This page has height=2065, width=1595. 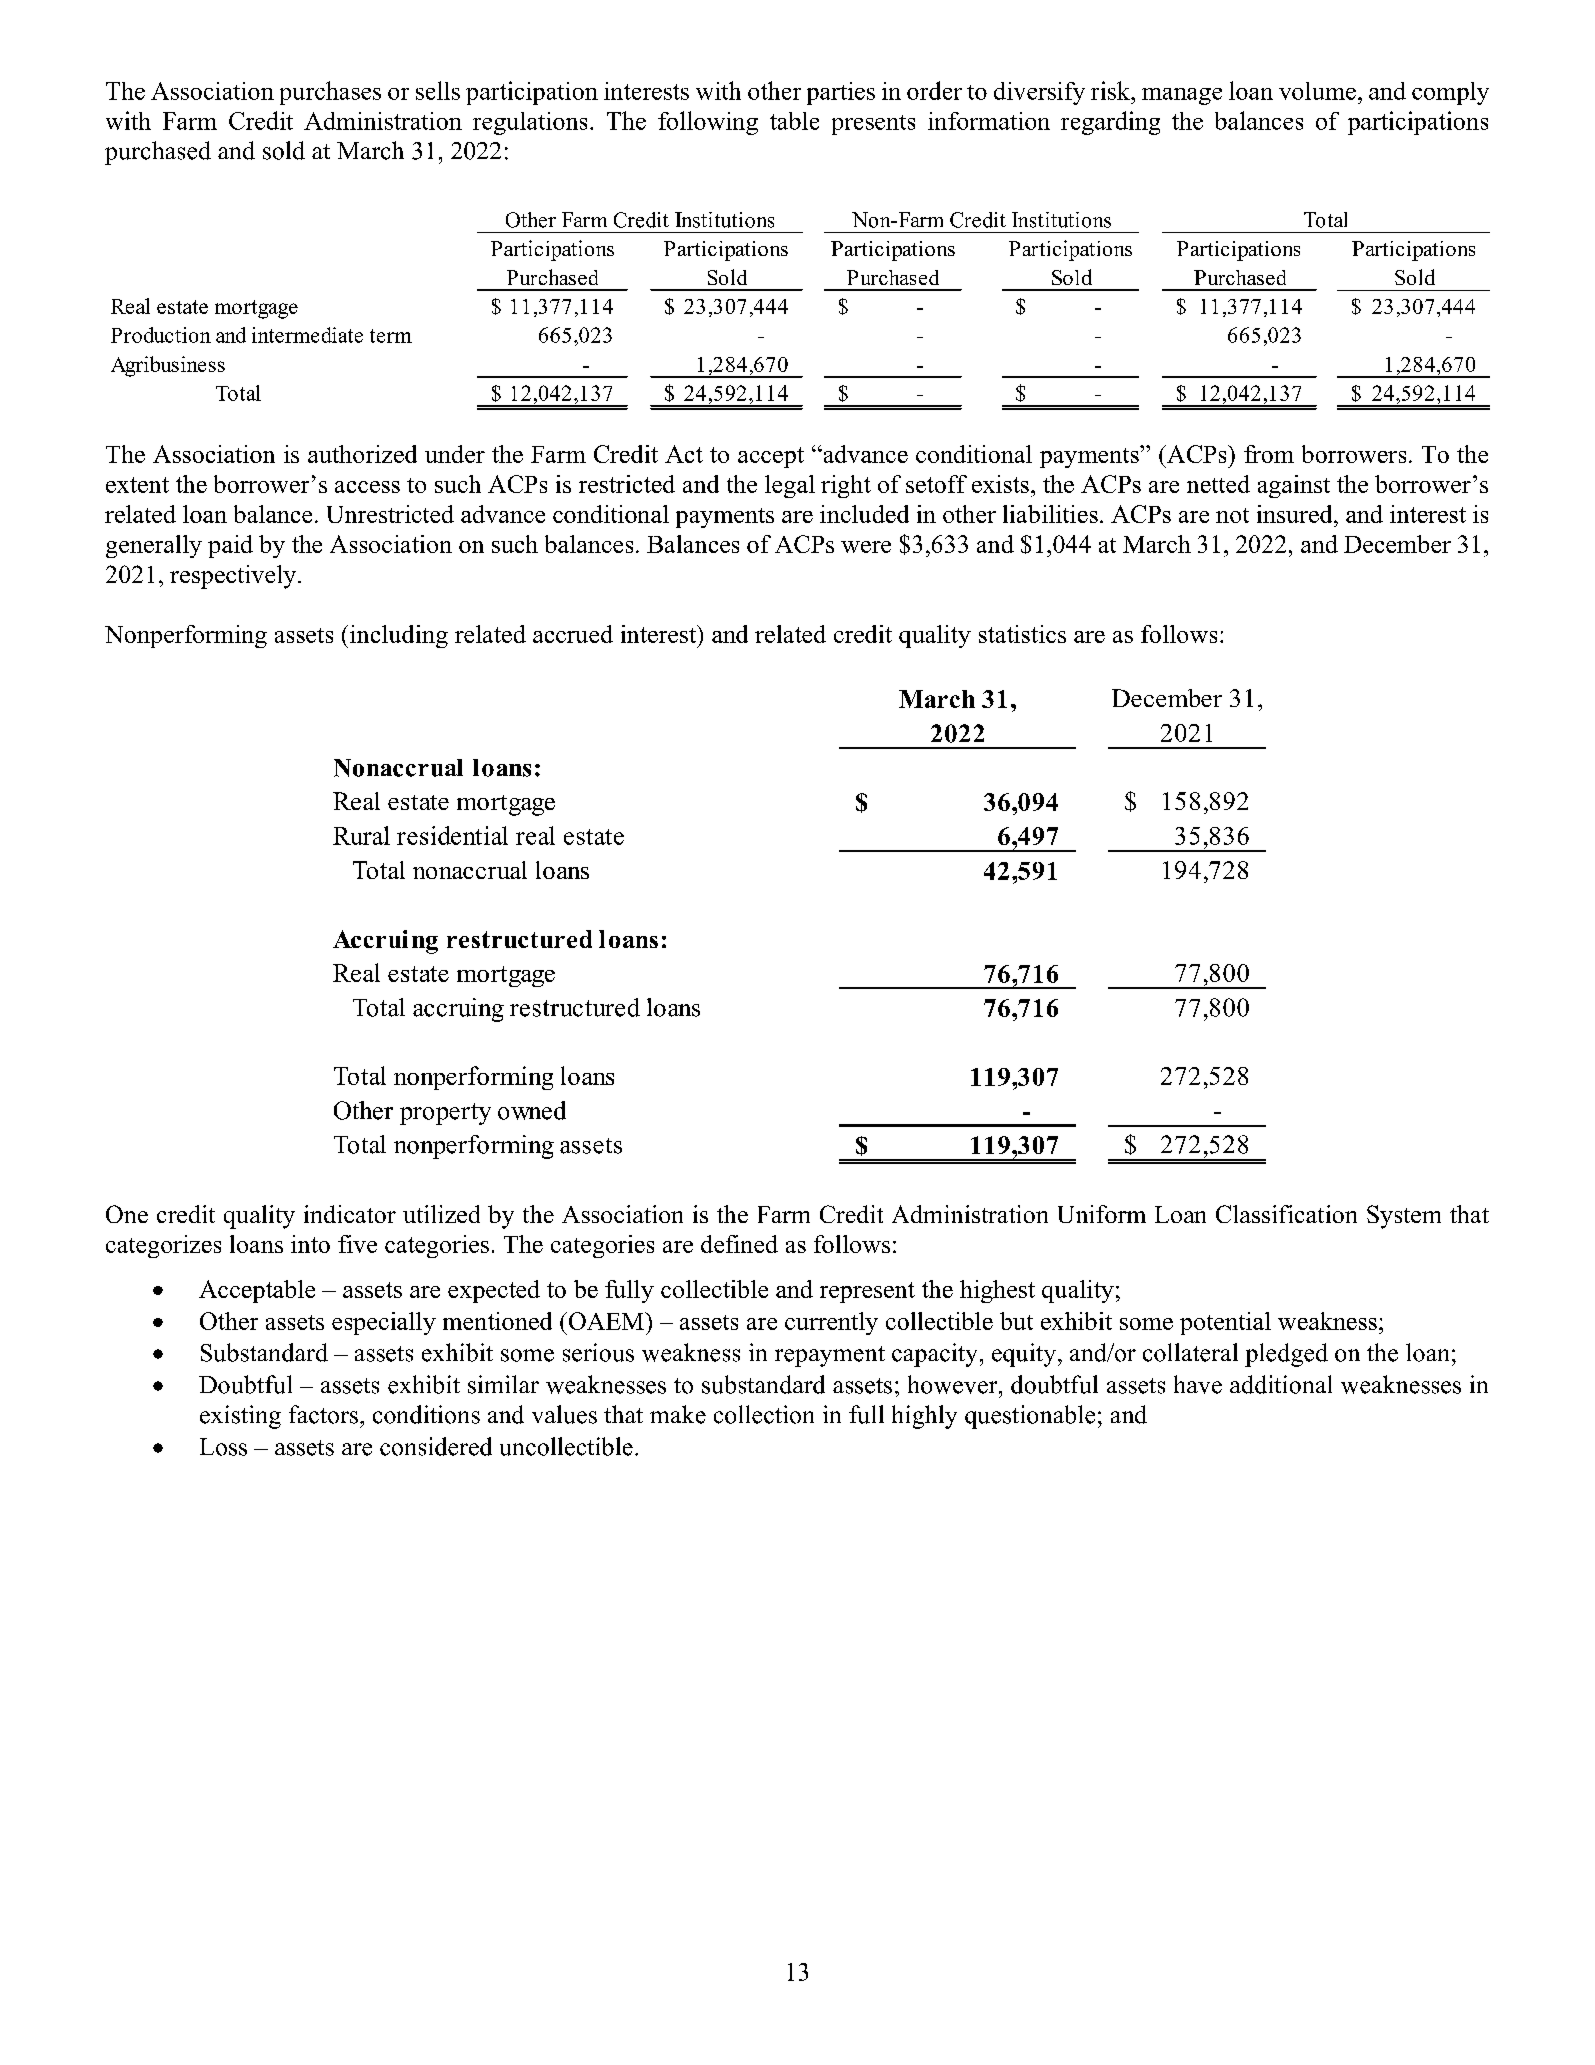 I want to click on Rural, so click(x=361, y=835).
